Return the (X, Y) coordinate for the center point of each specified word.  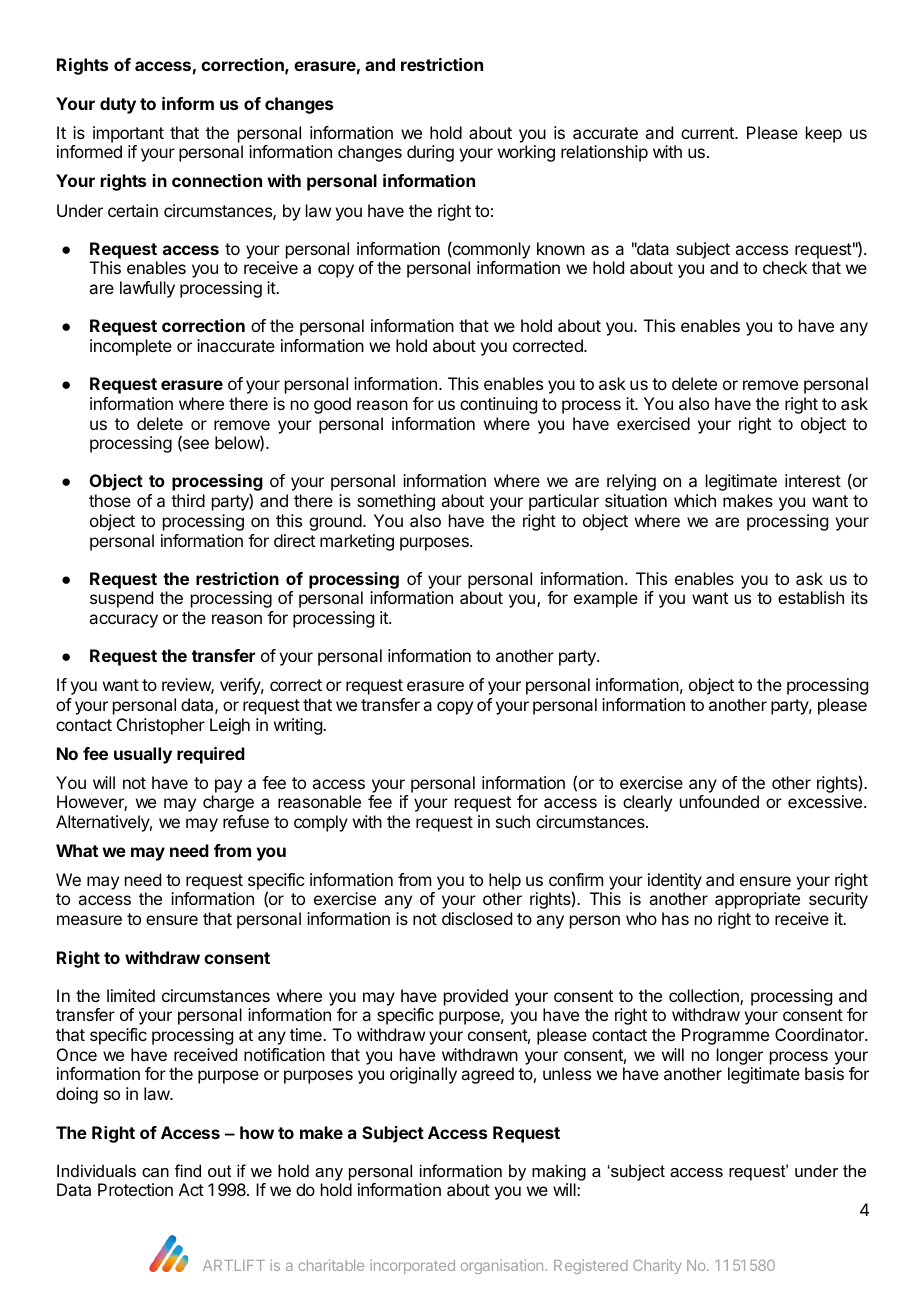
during (430, 153)
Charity (657, 1266)
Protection (135, 1189)
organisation (503, 1266)
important (128, 134)
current (708, 133)
